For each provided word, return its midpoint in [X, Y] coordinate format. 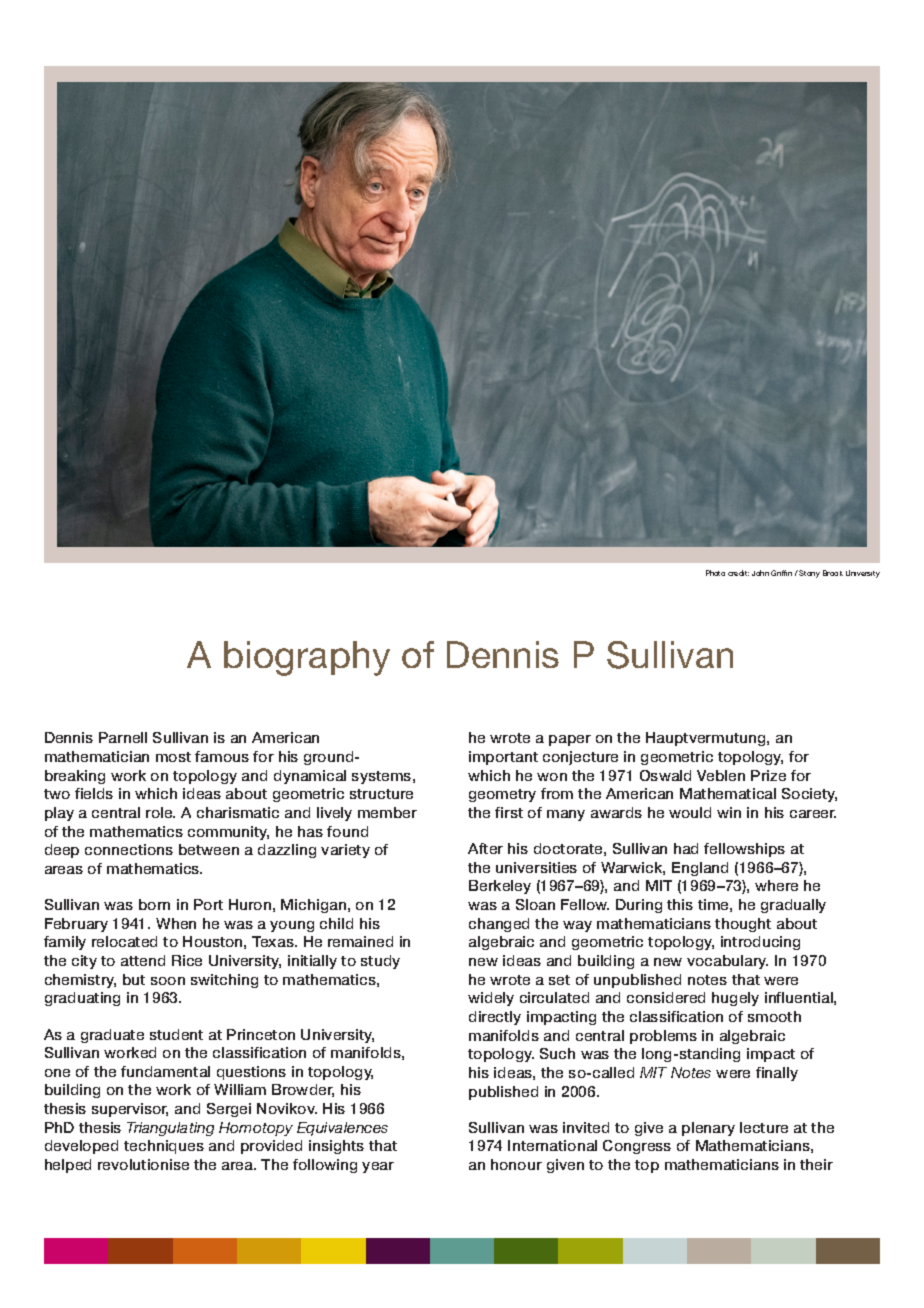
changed [499, 925]
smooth [774, 1016]
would [690, 812]
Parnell [123, 737]
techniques [164, 1147]
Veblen [721, 775]
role [160, 812]
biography [307, 658]
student [176, 1034]
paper [570, 740]
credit [738, 573]
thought [743, 925]
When [176, 923]
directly [495, 1018]
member [387, 812]
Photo [715, 573]
